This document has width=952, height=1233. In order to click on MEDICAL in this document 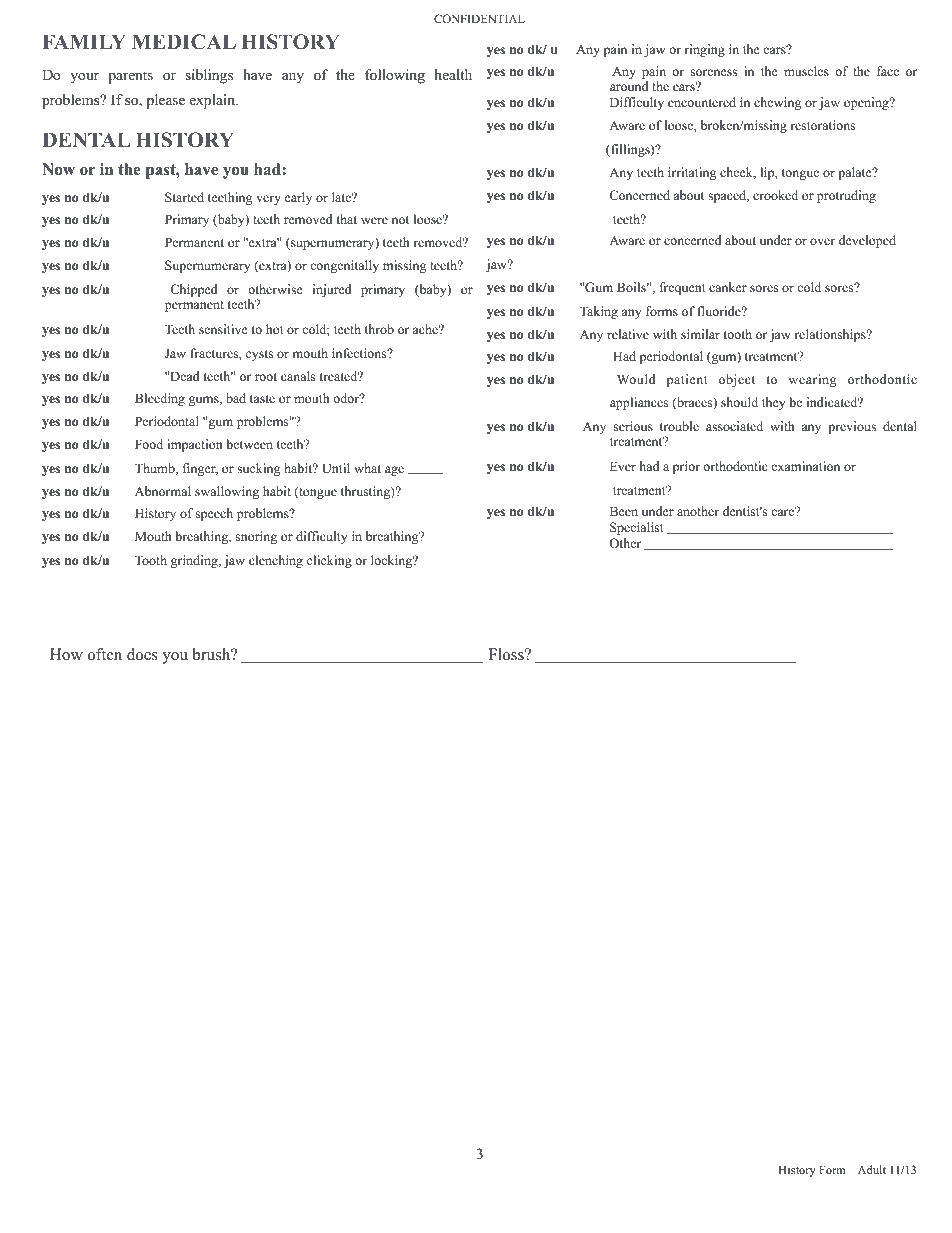, I will do `click(184, 42)`.
